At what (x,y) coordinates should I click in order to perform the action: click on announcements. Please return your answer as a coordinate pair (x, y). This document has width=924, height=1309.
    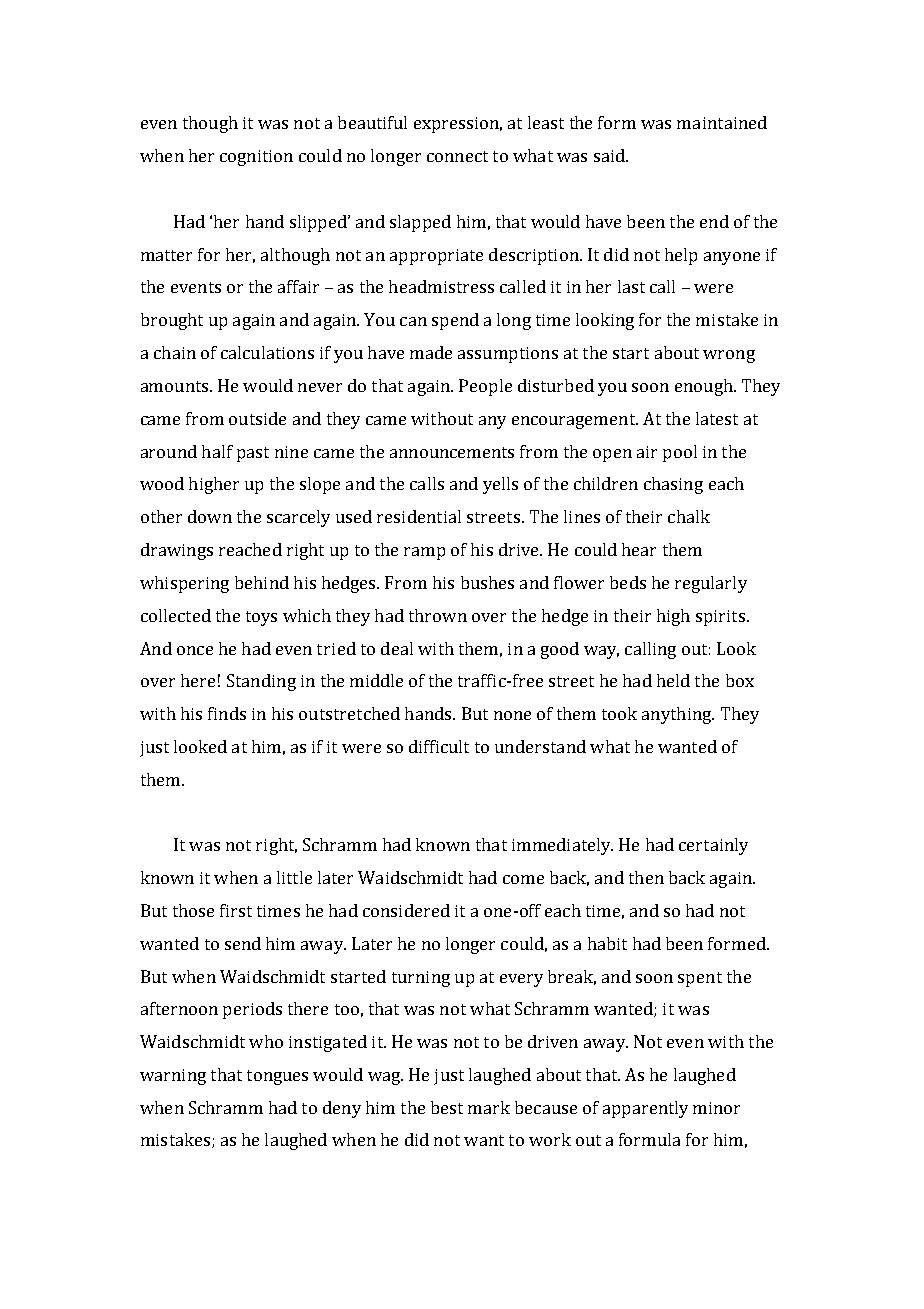
    Looking at the image, I should click on (452, 452).
